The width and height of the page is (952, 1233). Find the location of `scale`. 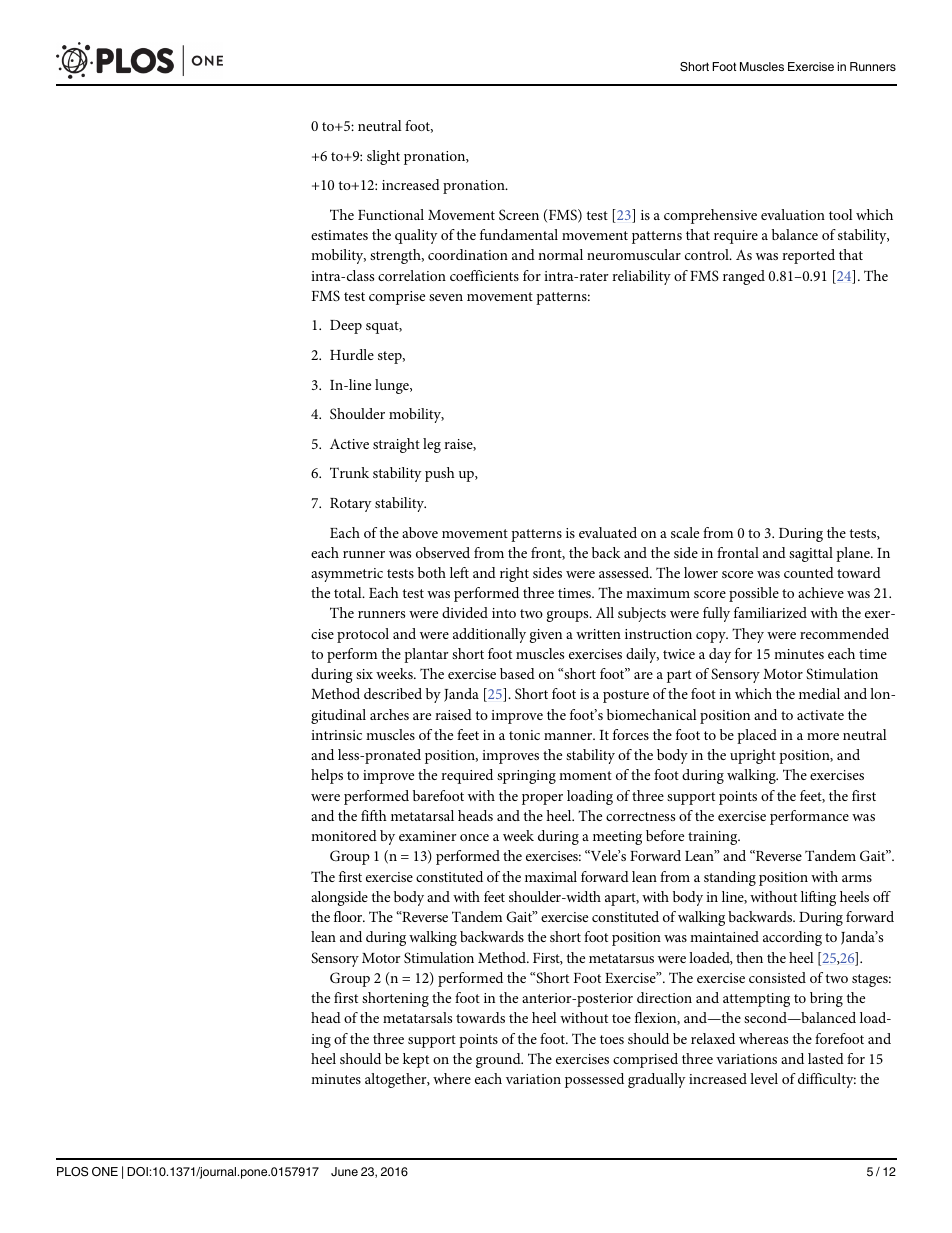

scale is located at coordinates (685, 532).
